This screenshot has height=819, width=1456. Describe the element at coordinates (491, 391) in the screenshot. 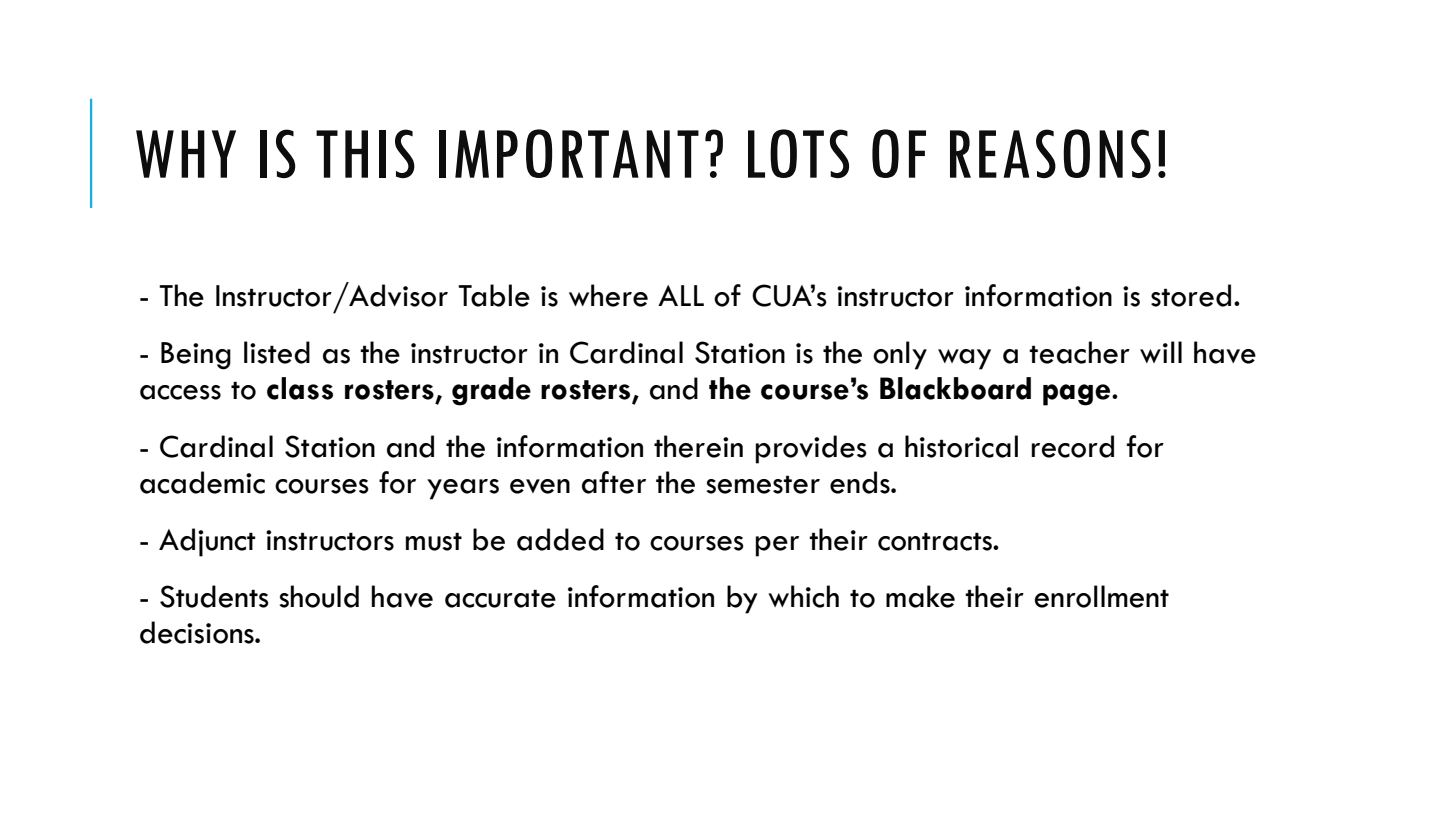

I see `grade` at that location.
